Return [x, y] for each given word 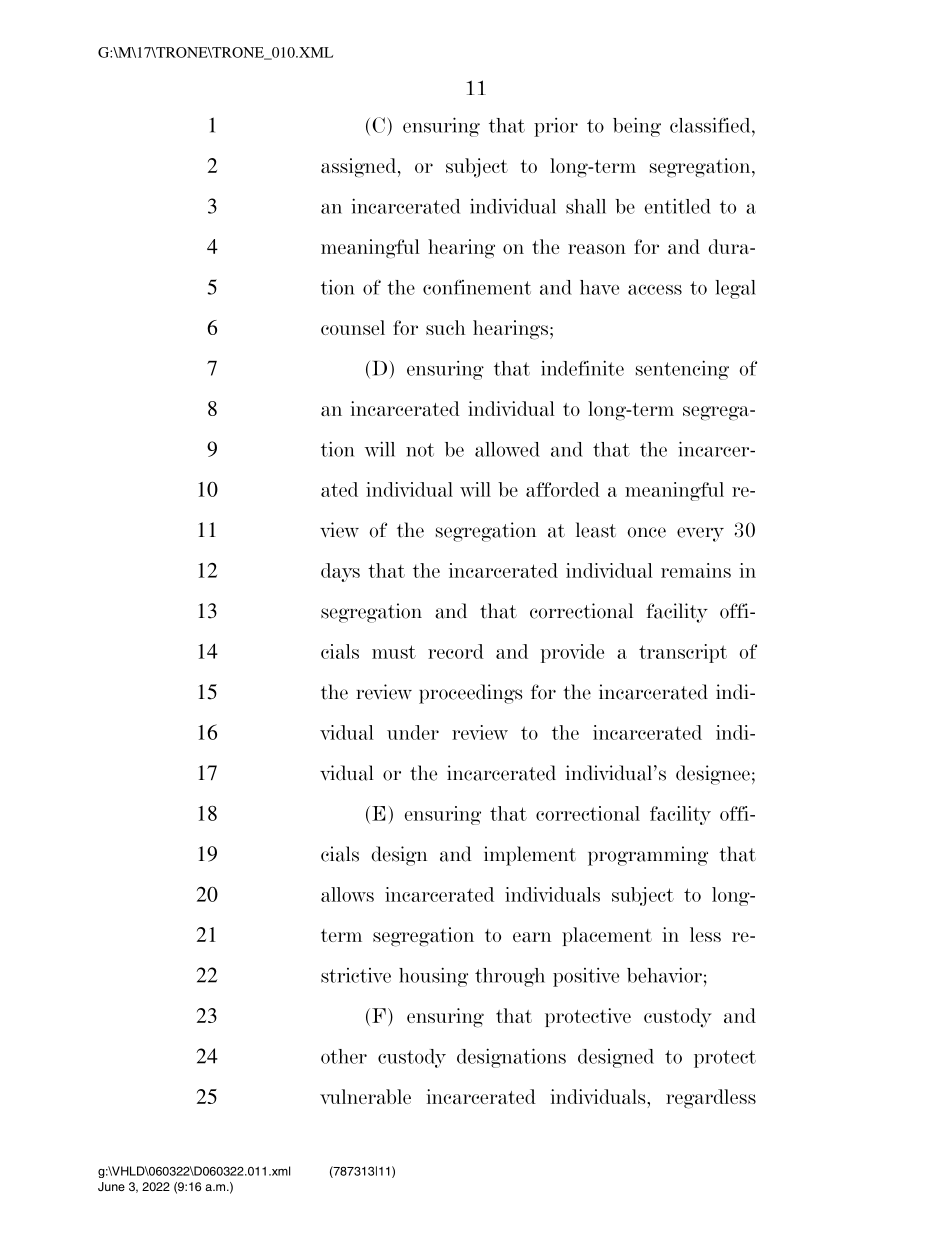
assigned [360, 168]
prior [556, 127]
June [111, 1186]
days [340, 572]
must [394, 652]
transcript [683, 653]
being [637, 127]
